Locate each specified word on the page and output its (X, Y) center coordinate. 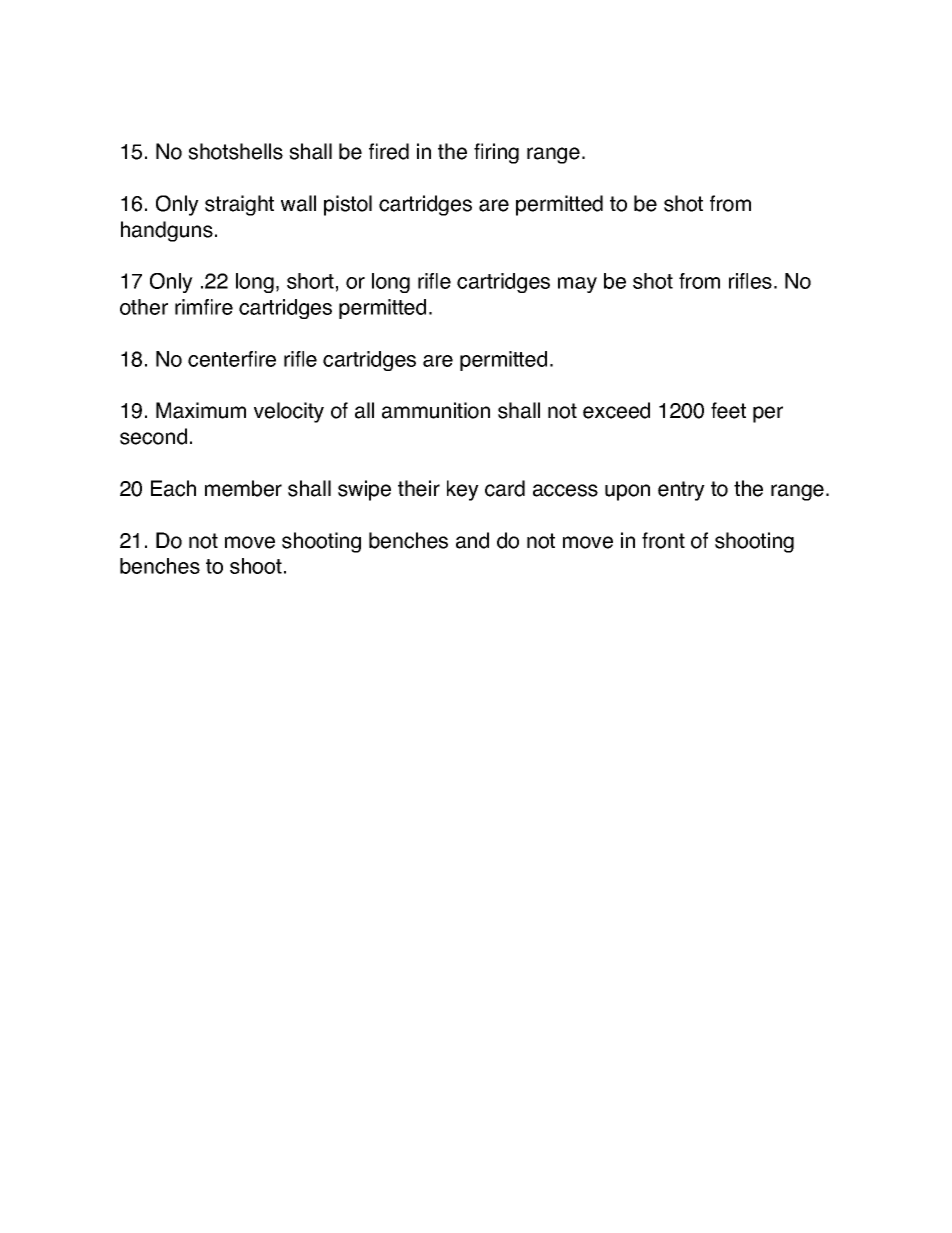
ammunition (436, 410)
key (463, 490)
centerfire (232, 359)
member (243, 488)
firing (496, 153)
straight (239, 205)
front (663, 540)
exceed (616, 410)
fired (389, 151)
